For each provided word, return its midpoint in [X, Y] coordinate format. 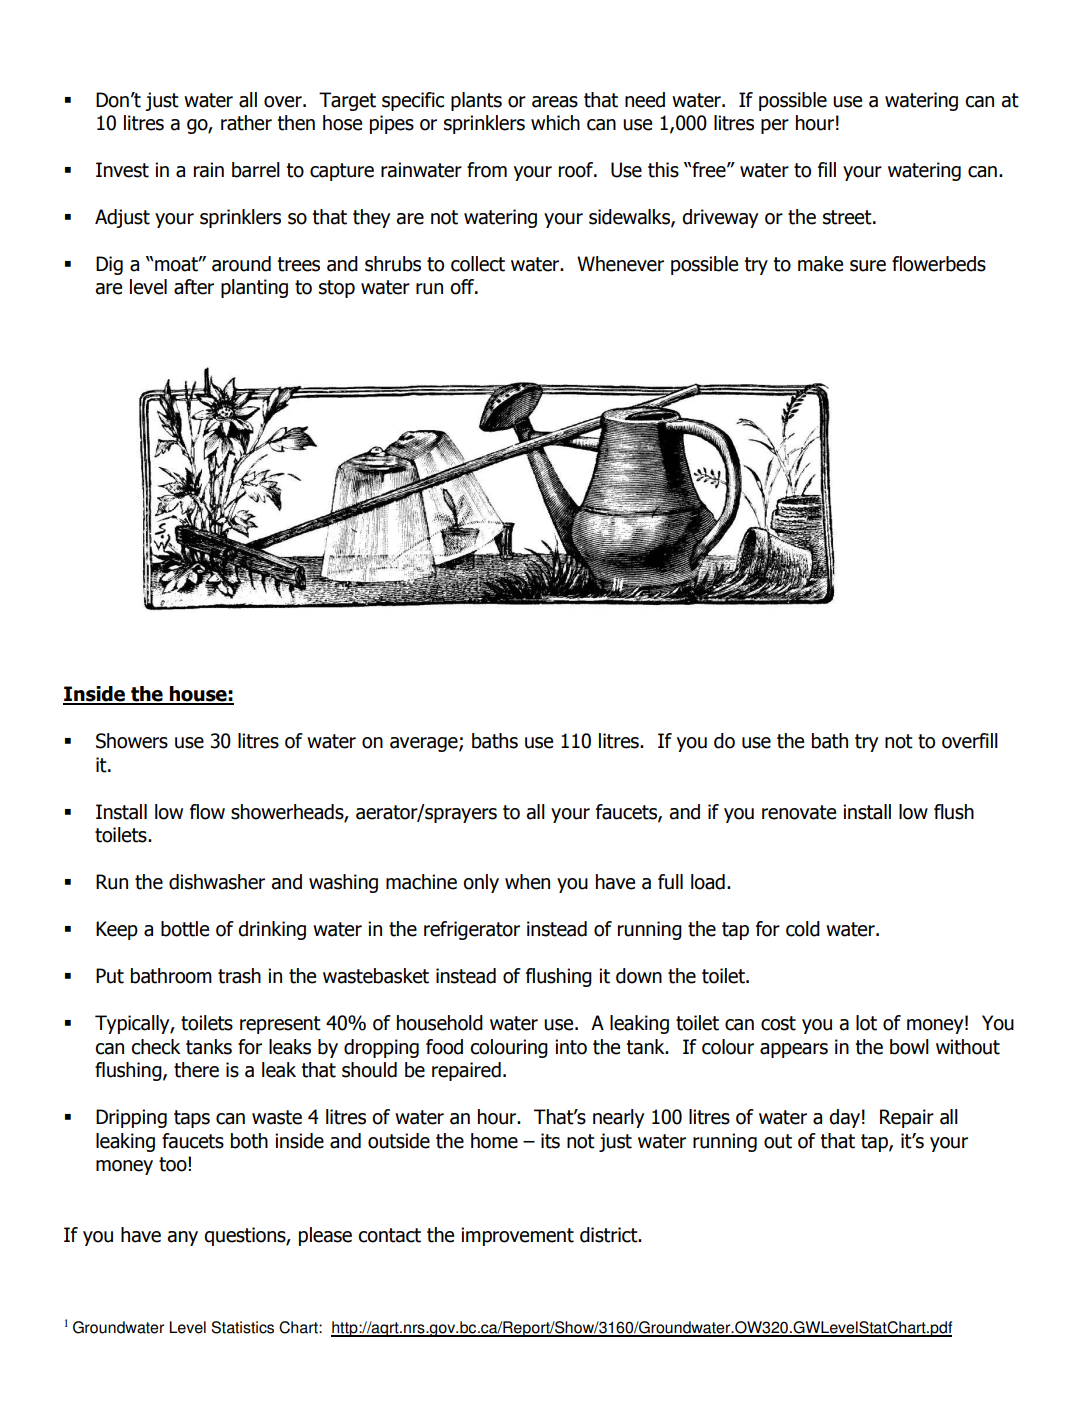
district [610, 1235]
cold [803, 929]
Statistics [242, 1327]
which [555, 123]
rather [246, 123]
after [194, 287]
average [425, 744]
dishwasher [217, 882]
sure [868, 266]
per [775, 126]
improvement [517, 1236]
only [481, 883]
